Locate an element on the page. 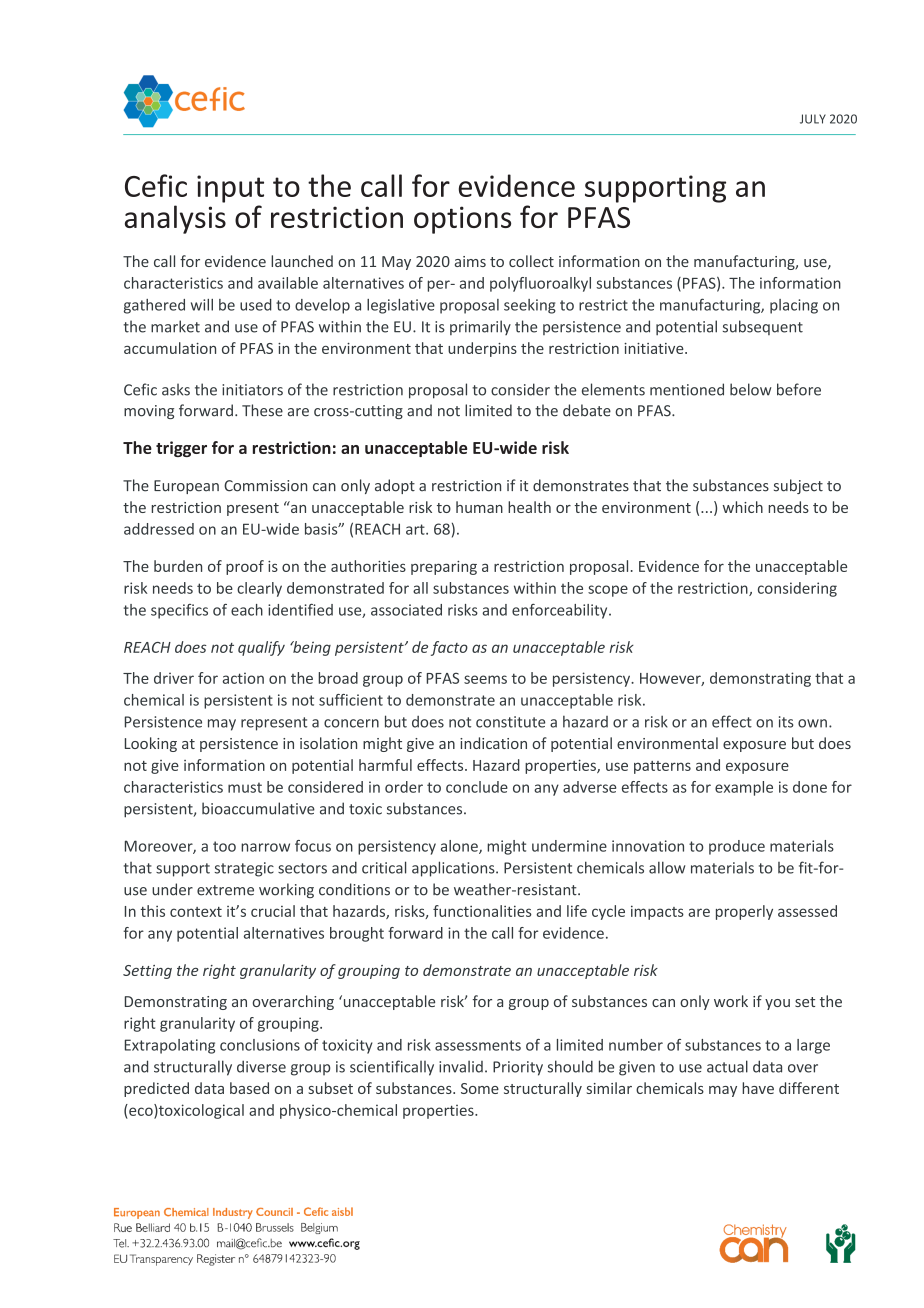 This image has height=1308, width=924. input is located at coordinates (230, 189).
